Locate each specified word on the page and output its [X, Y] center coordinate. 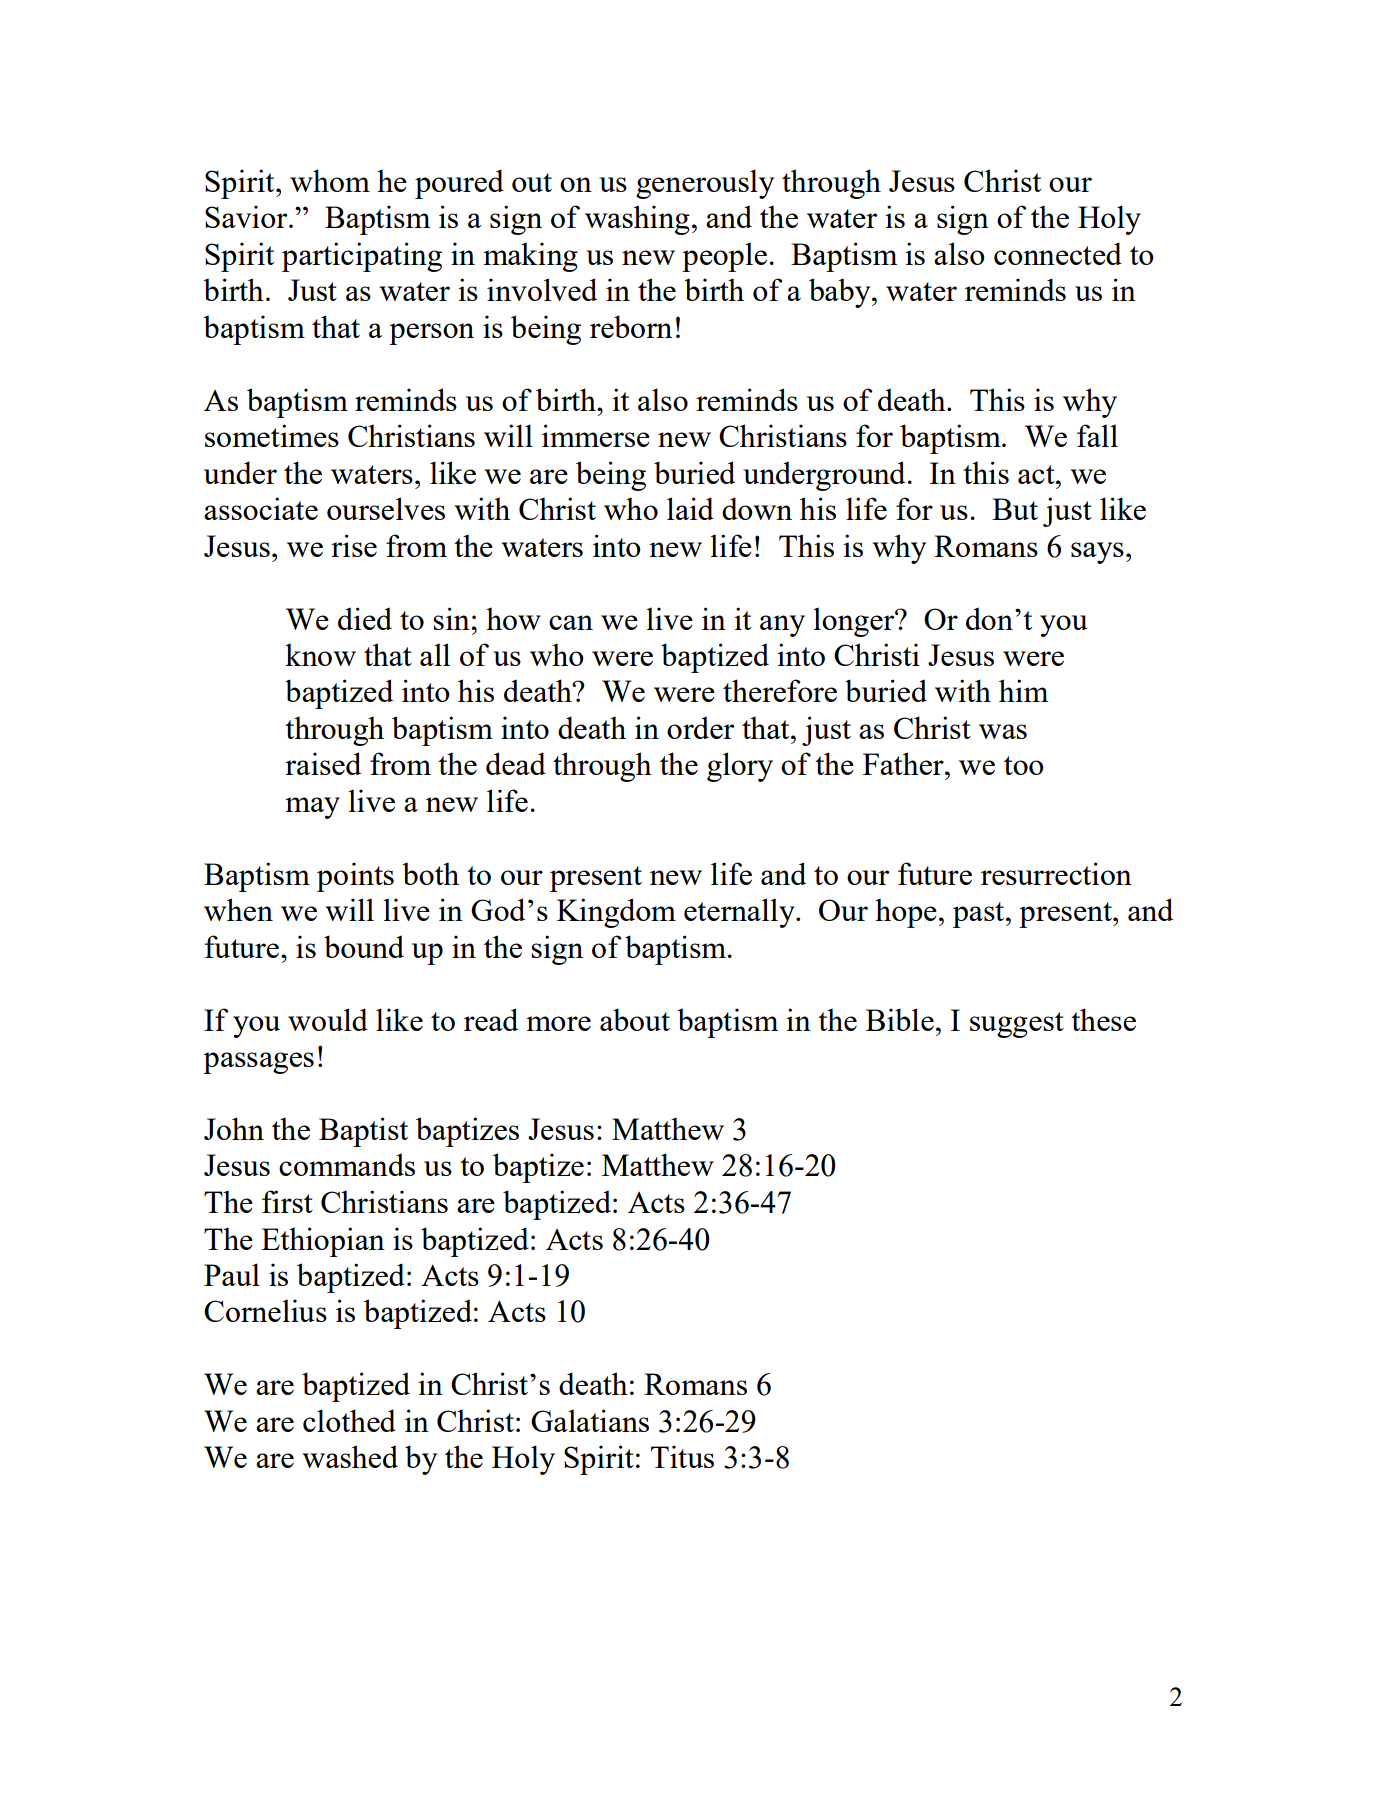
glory [740, 767]
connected [1058, 253]
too [1024, 765]
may [312, 808]
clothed [349, 1420]
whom [330, 180]
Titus [682, 1456]
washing [637, 220]
